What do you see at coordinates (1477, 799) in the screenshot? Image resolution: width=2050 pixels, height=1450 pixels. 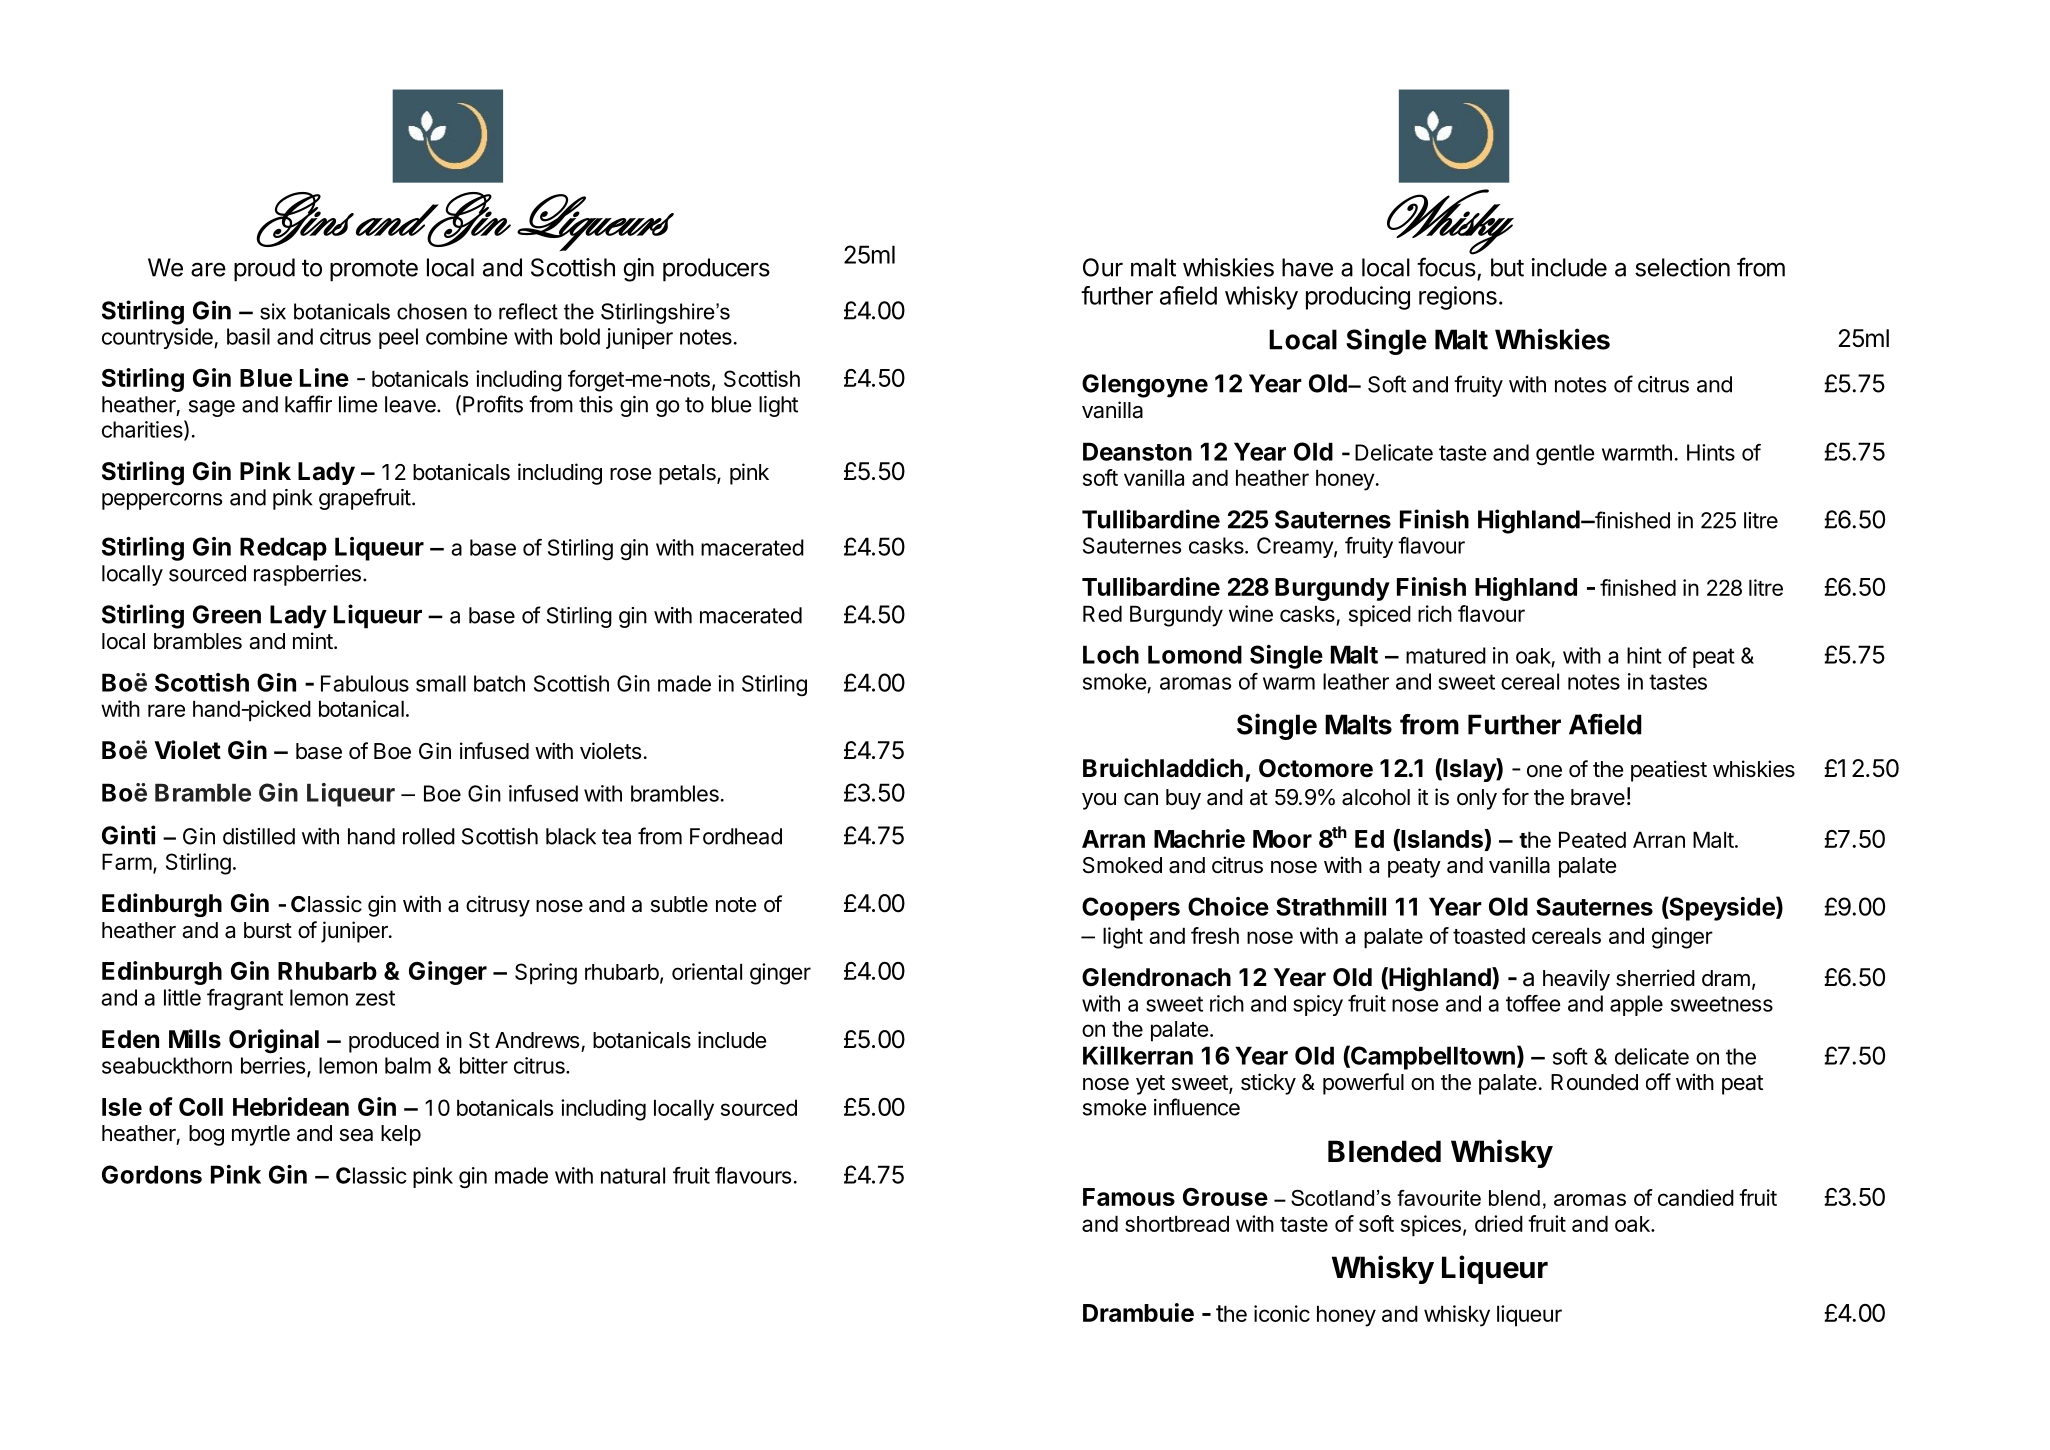 I see `only` at bounding box center [1477, 799].
